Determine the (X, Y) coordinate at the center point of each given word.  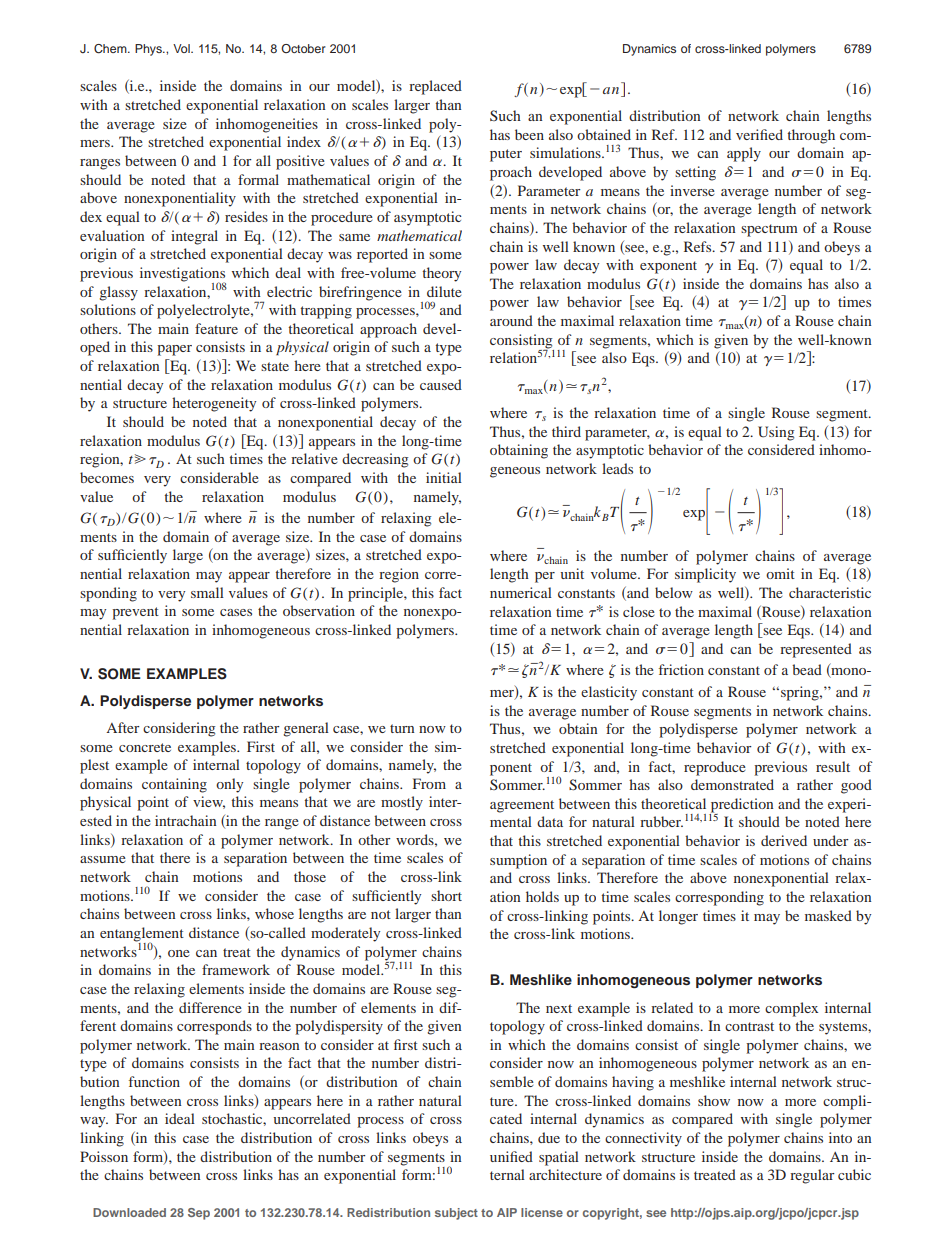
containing (174, 785)
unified (511, 1156)
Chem (111, 49)
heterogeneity (214, 404)
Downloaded (129, 1212)
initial (444, 477)
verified (759, 134)
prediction (741, 806)
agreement (522, 806)
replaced (435, 87)
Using (776, 433)
